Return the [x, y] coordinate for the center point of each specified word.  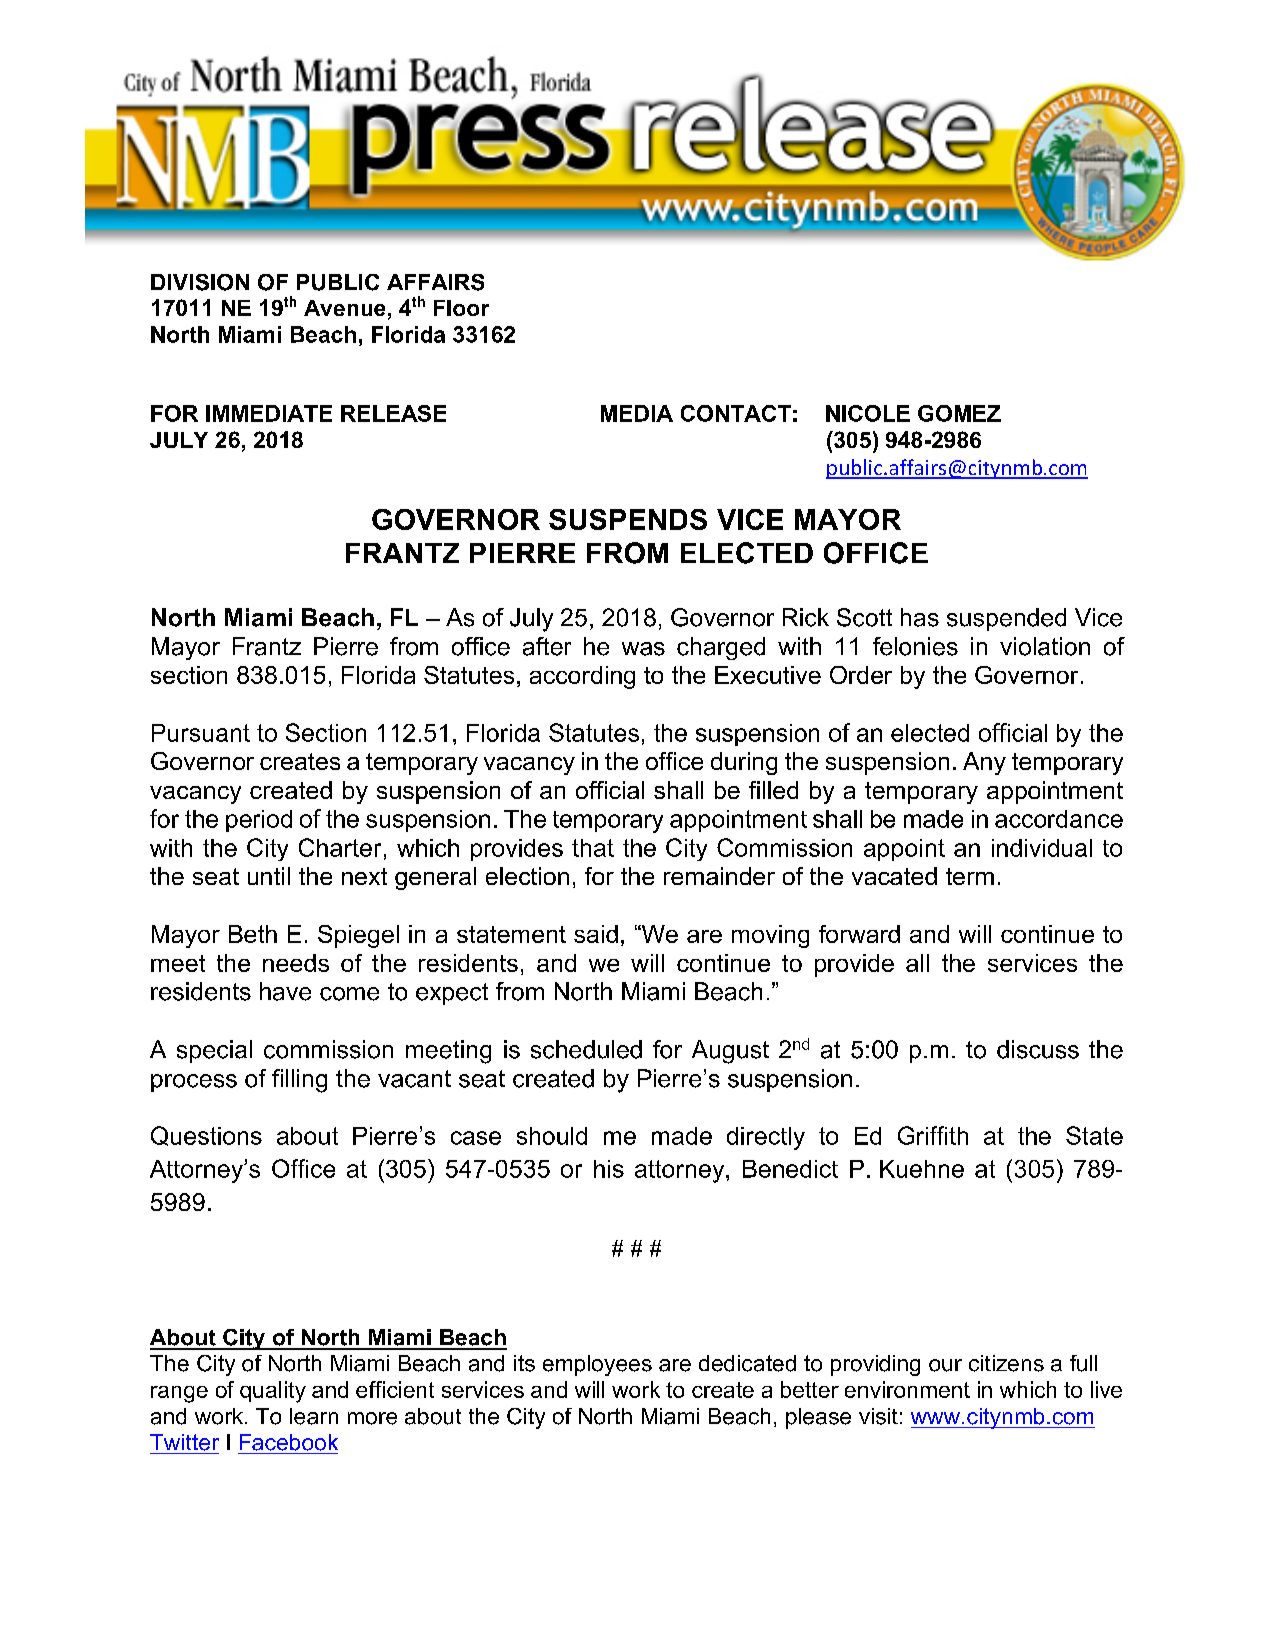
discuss [1038, 1049]
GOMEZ [959, 413]
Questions [206, 1136]
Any [984, 763]
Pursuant [201, 733]
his [609, 1169]
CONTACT [736, 413]
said [596, 934]
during [744, 763]
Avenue [344, 308]
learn [314, 1416]
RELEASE [393, 413]
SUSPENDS [628, 519]
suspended [1006, 619]
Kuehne [922, 1169]
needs [296, 963]
